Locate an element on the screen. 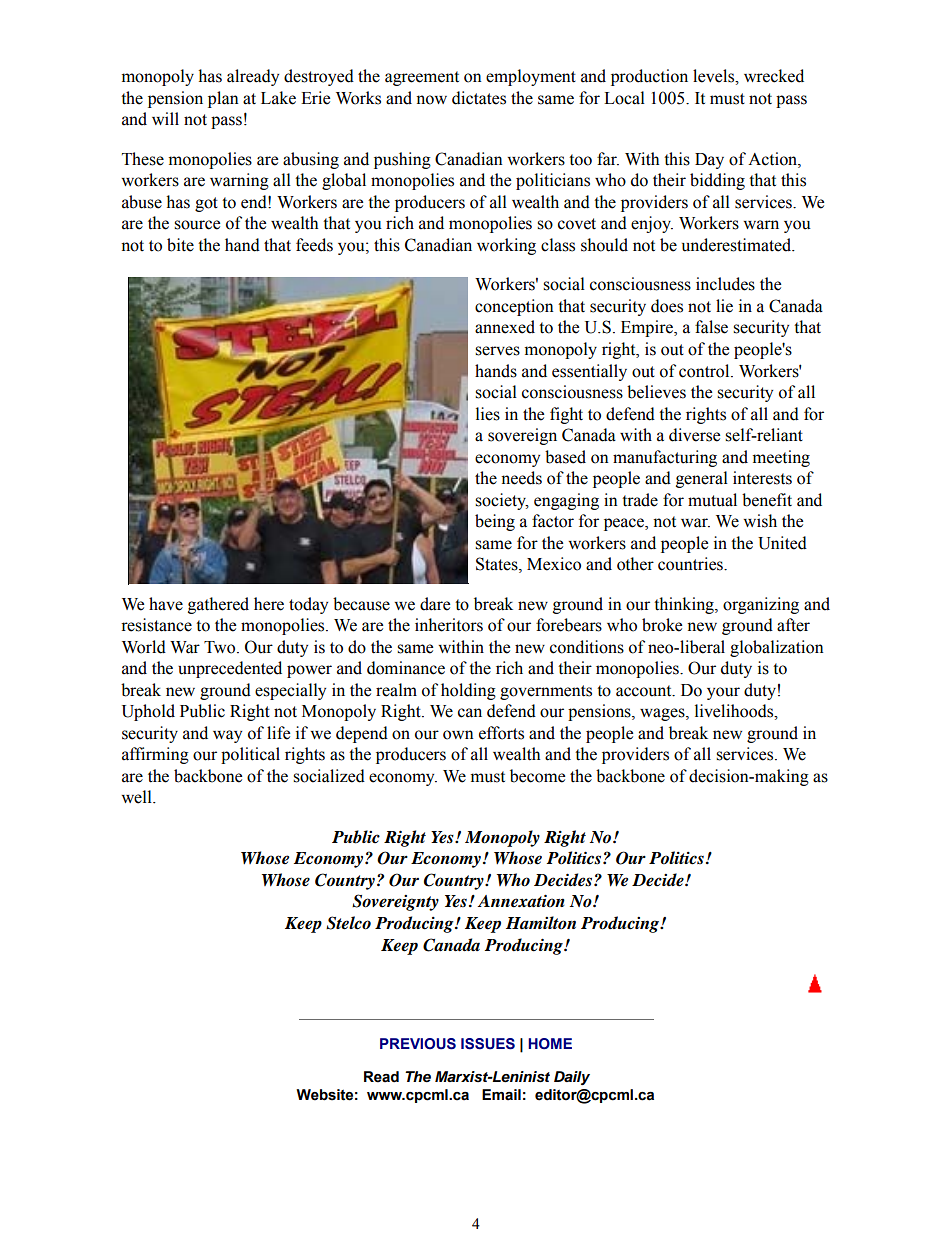  Daily is located at coordinates (572, 1078).
